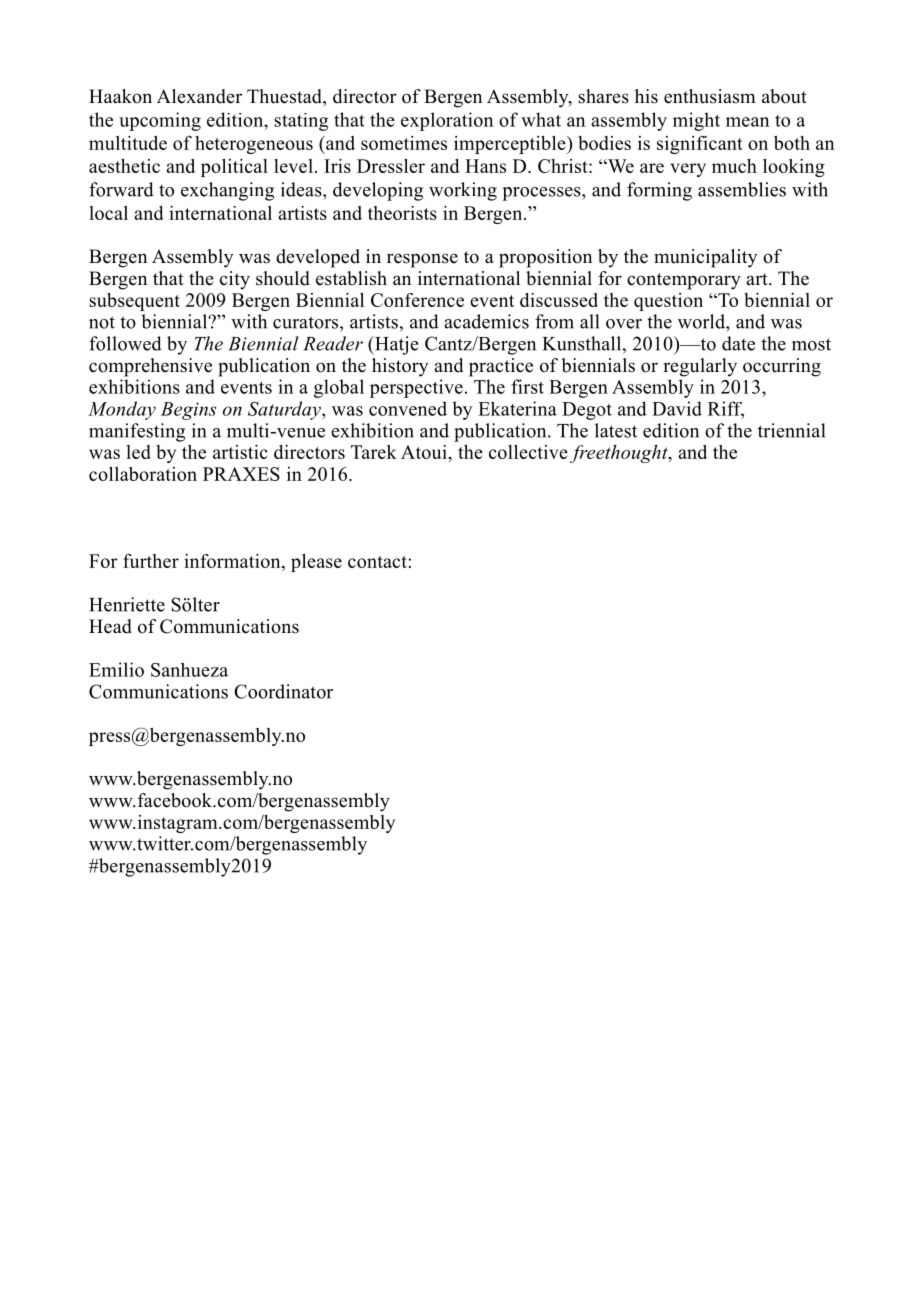 The image size is (924, 1308). What do you see at coordinates (283, 691) in the image?
I see `Coordinator` at bounding box center [283, 691].
